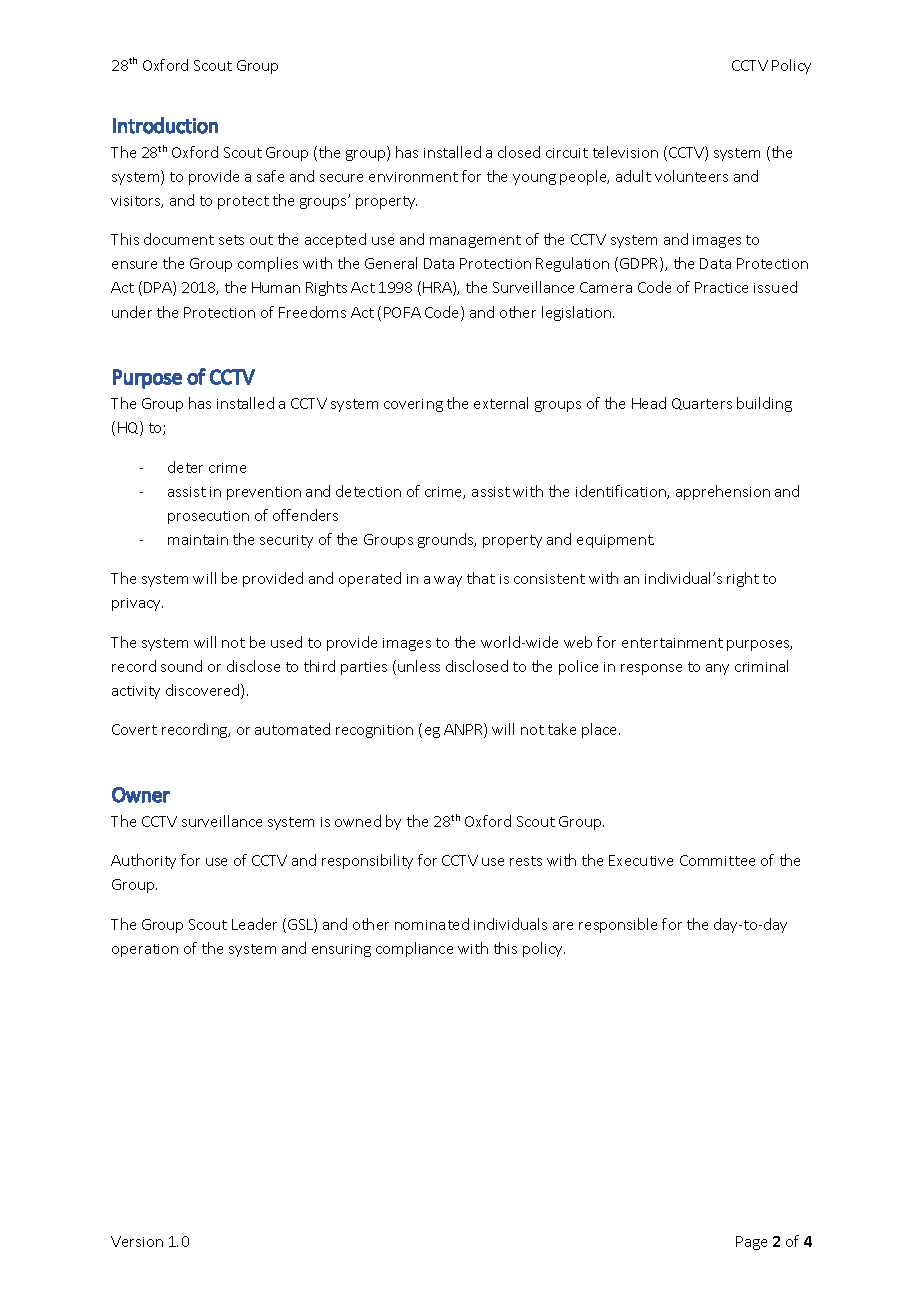  What do you see at coordinates (717, 860) in the screenshot?
I see `Committee` at bounding box center [717, 860].
